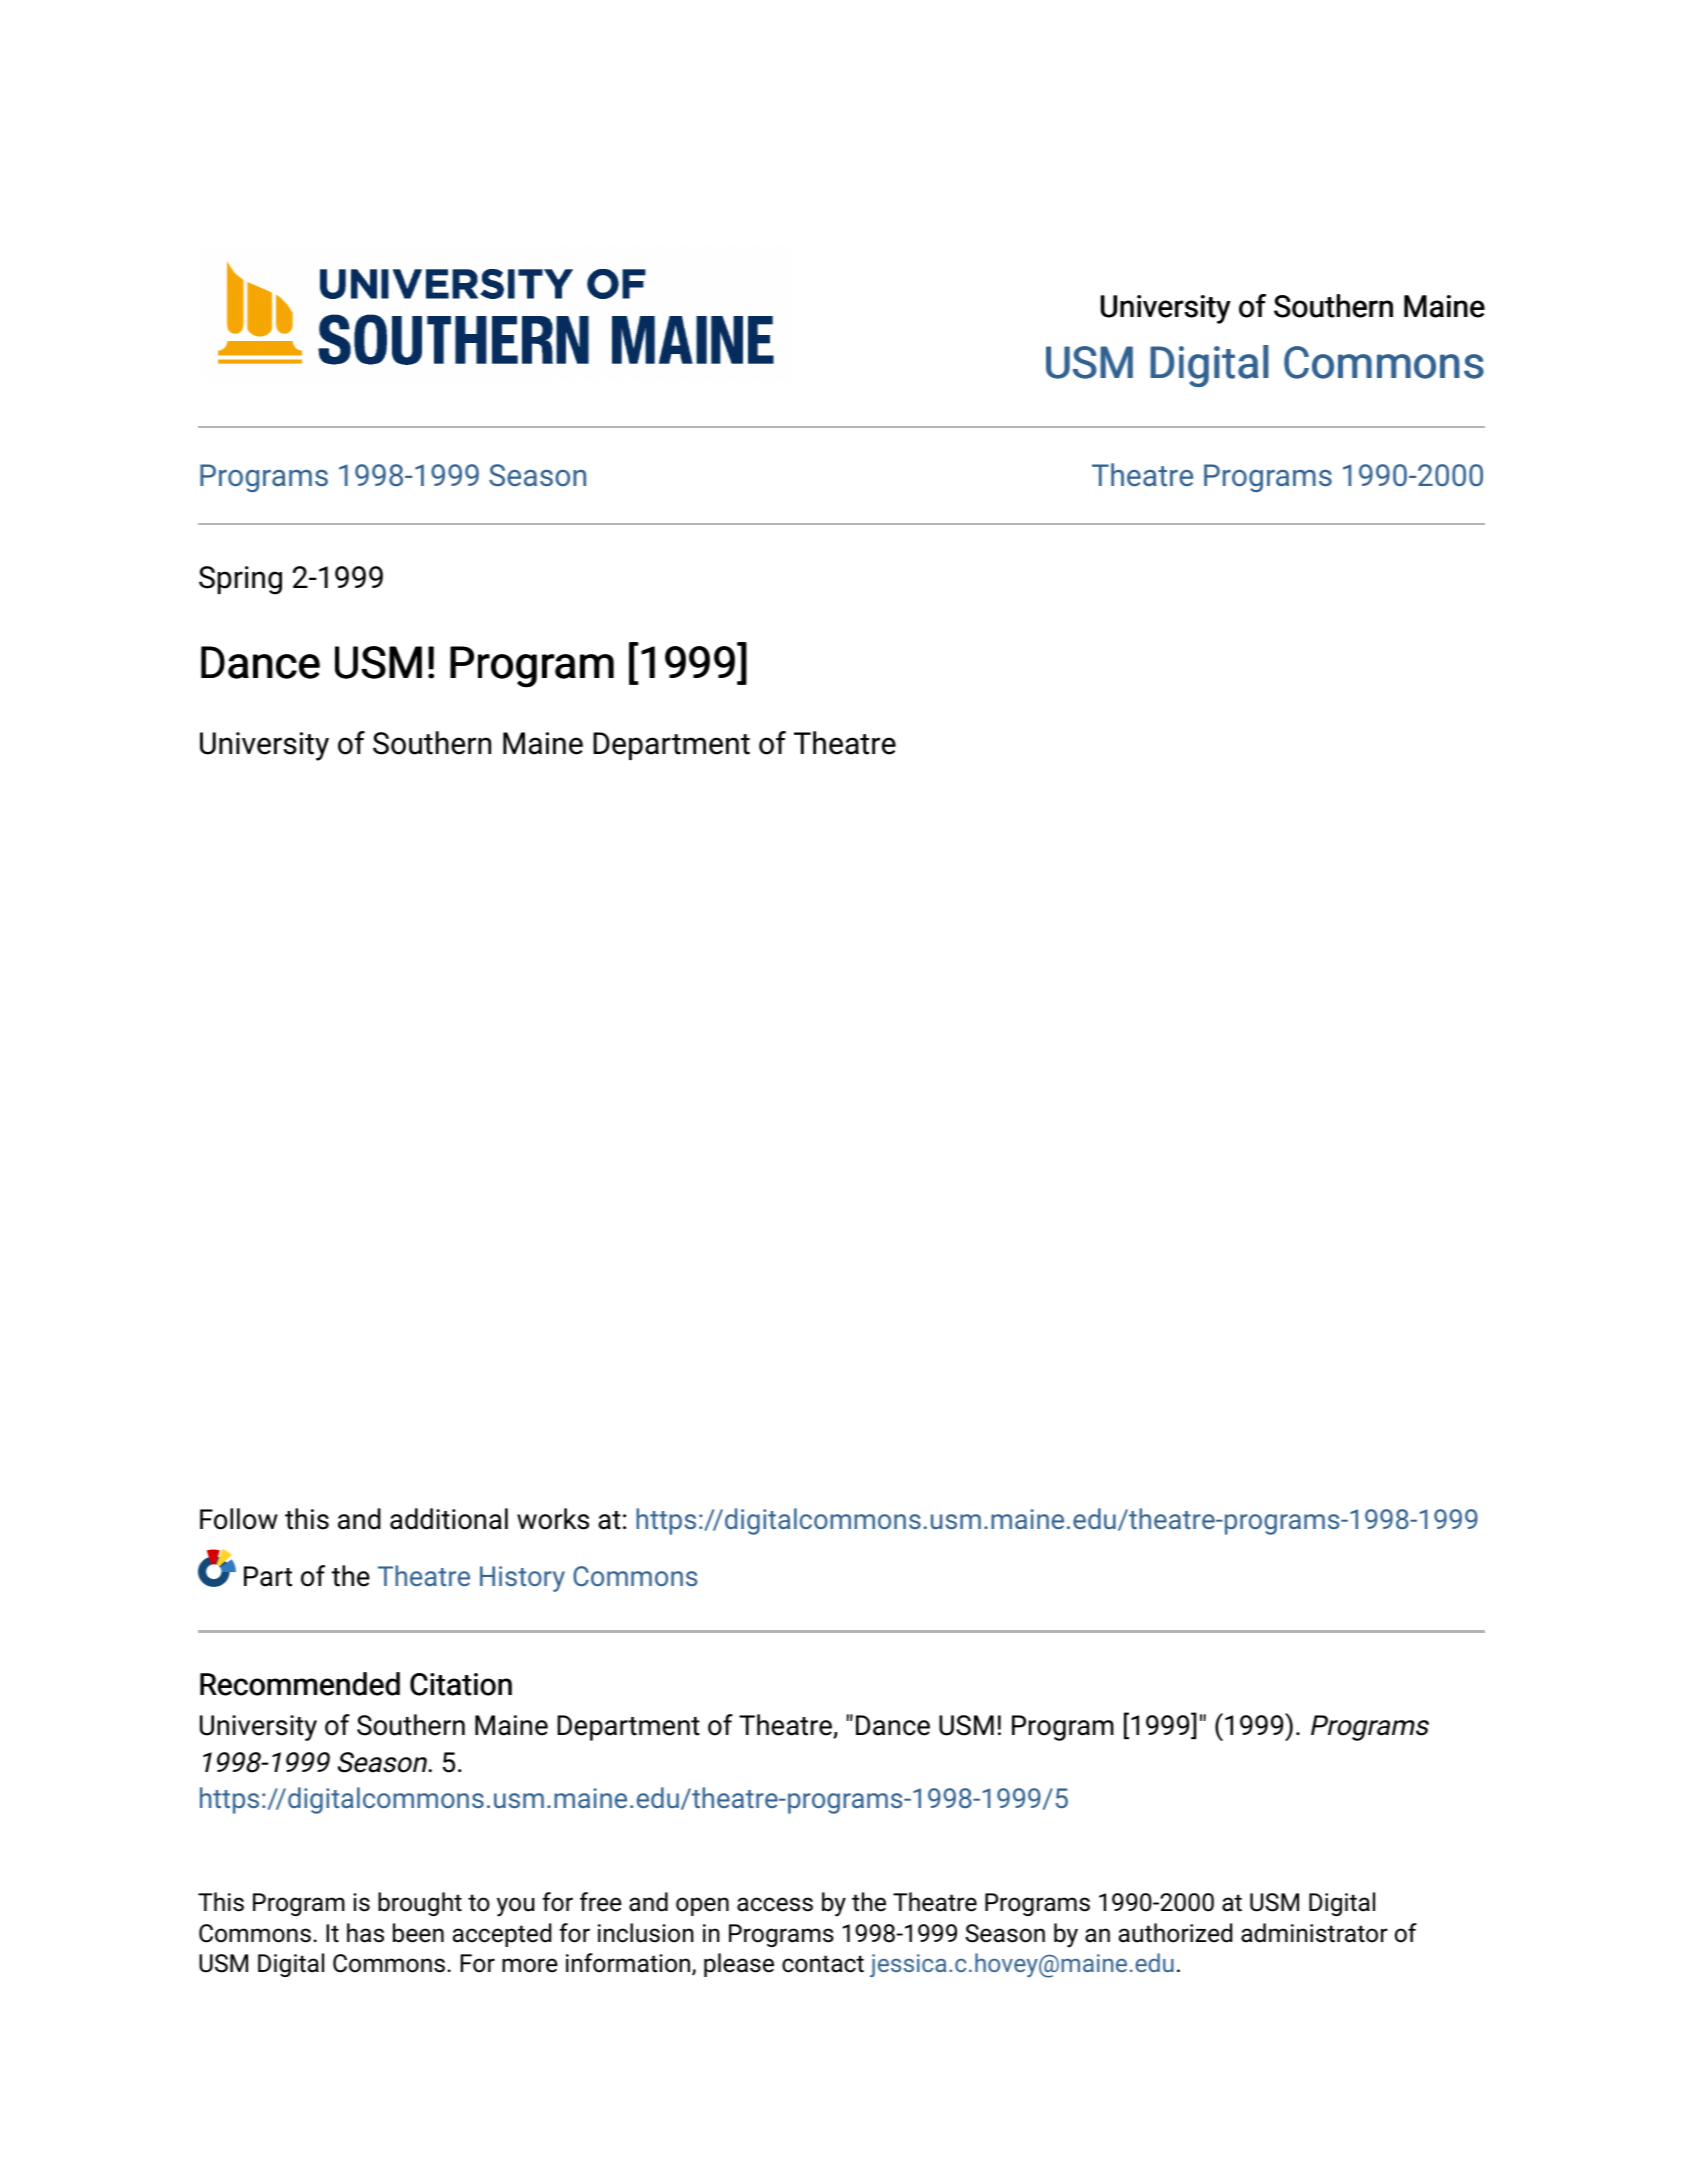 The width and height of the screenshot is (1683, 2178). Describe the element at coordinates (461, 1684) in the screenshot. I see `Citation` at that location.
